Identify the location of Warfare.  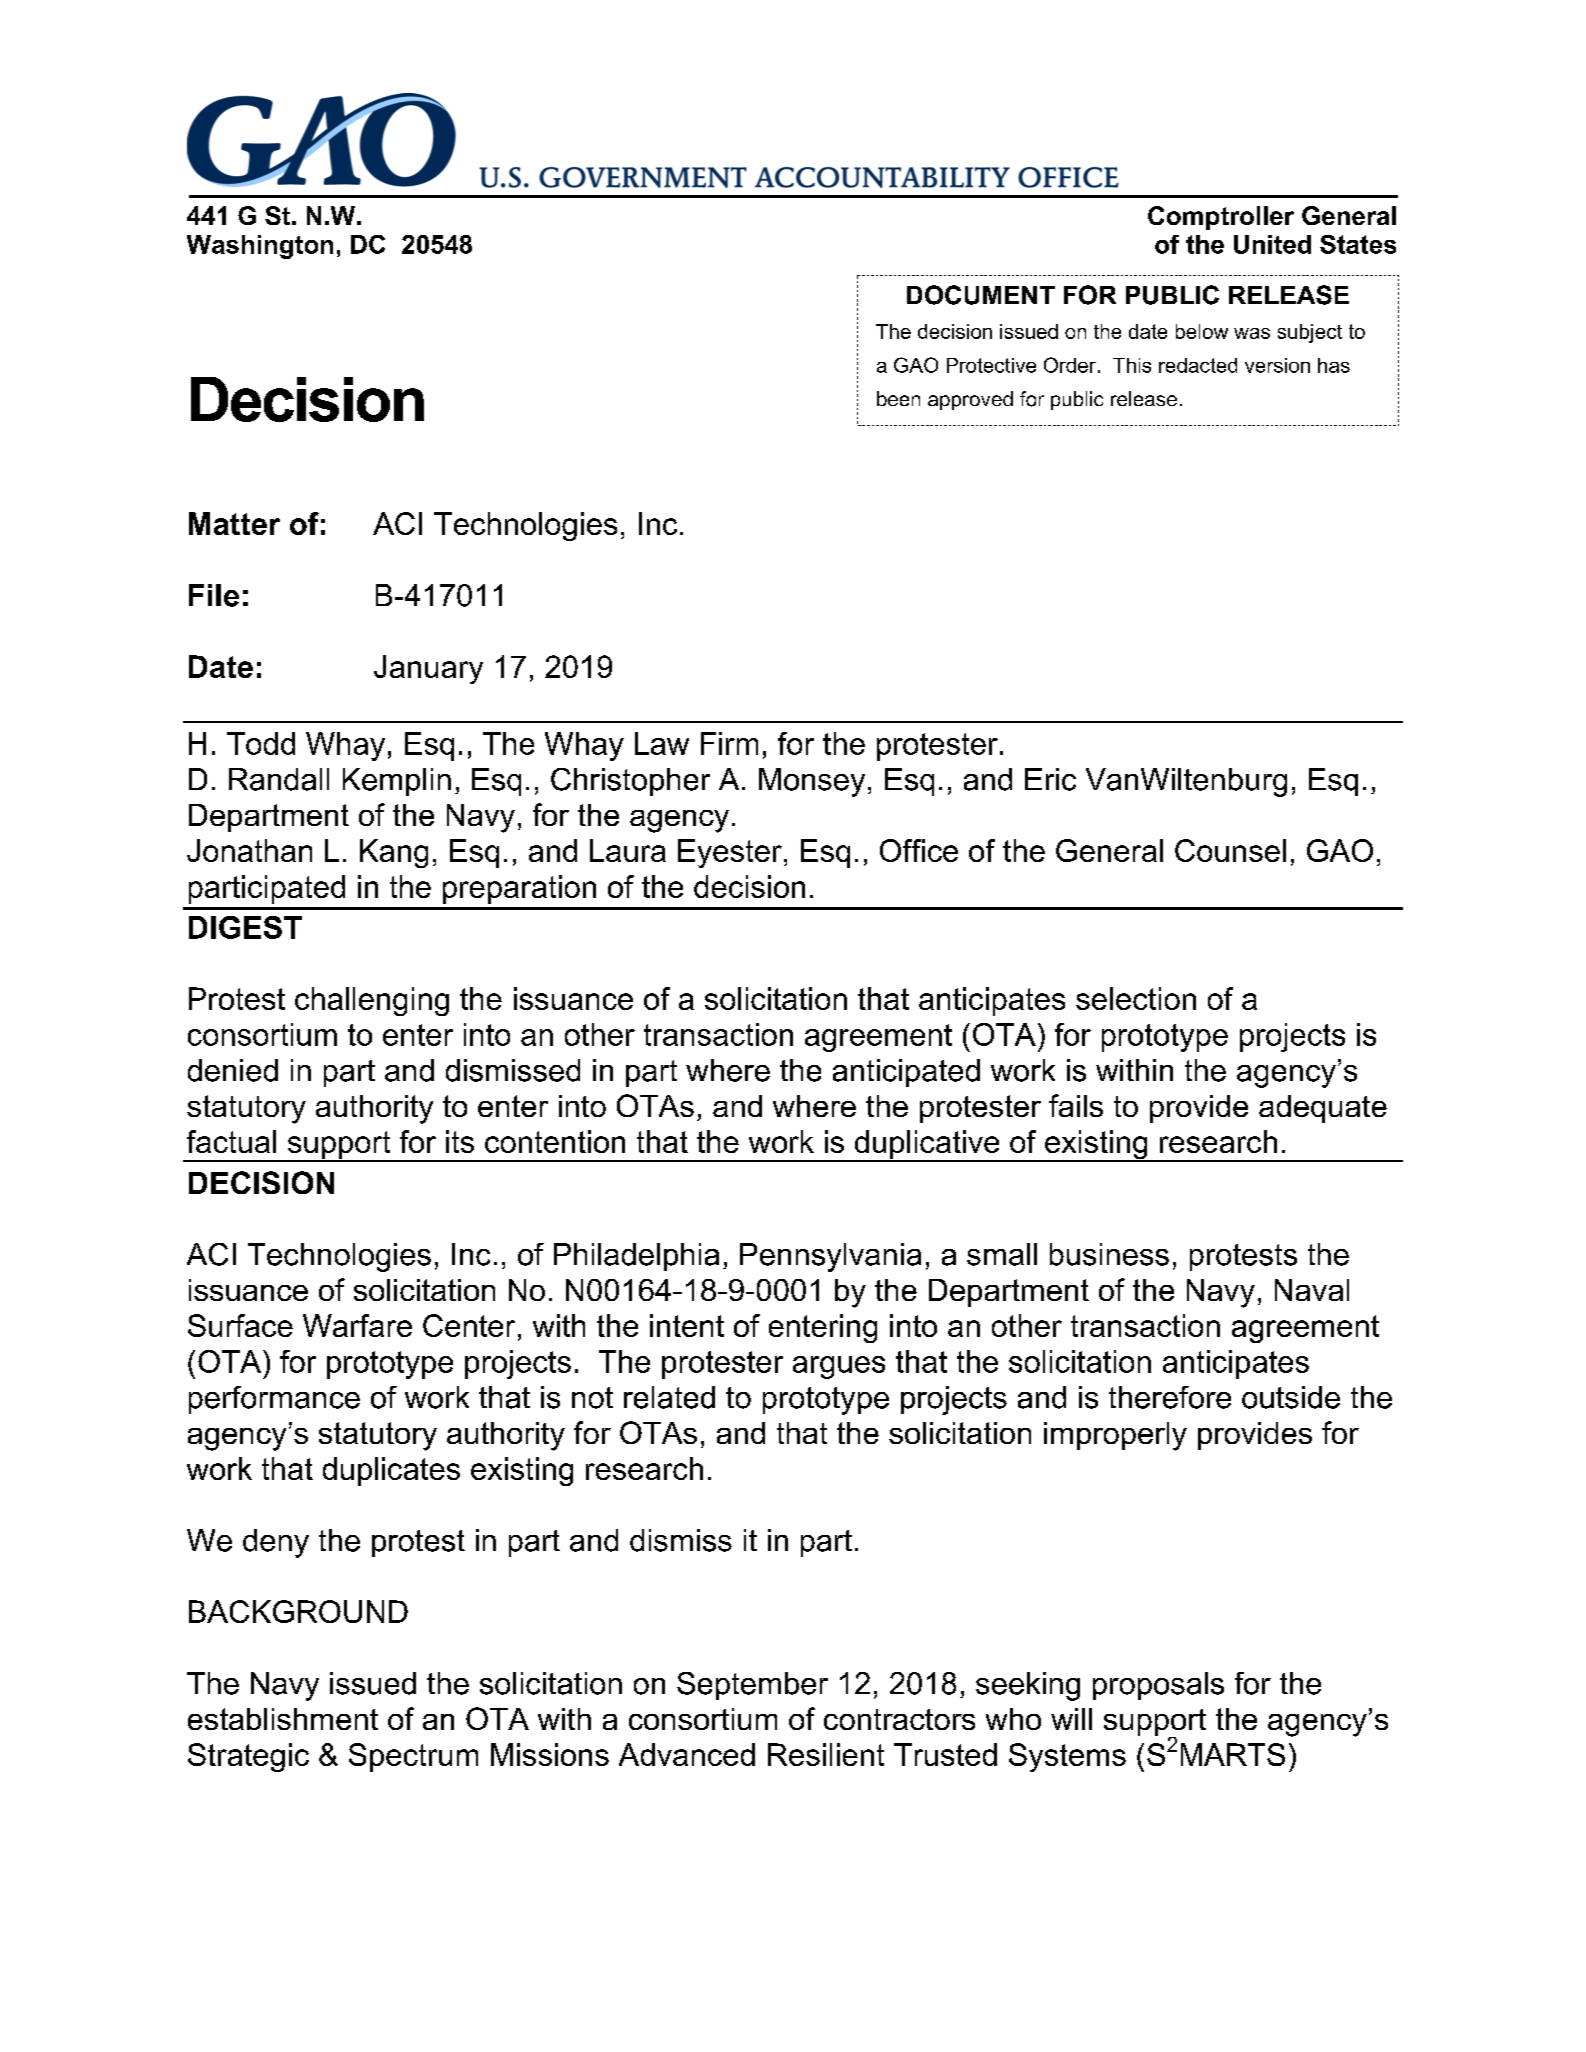
(357, 1325).
